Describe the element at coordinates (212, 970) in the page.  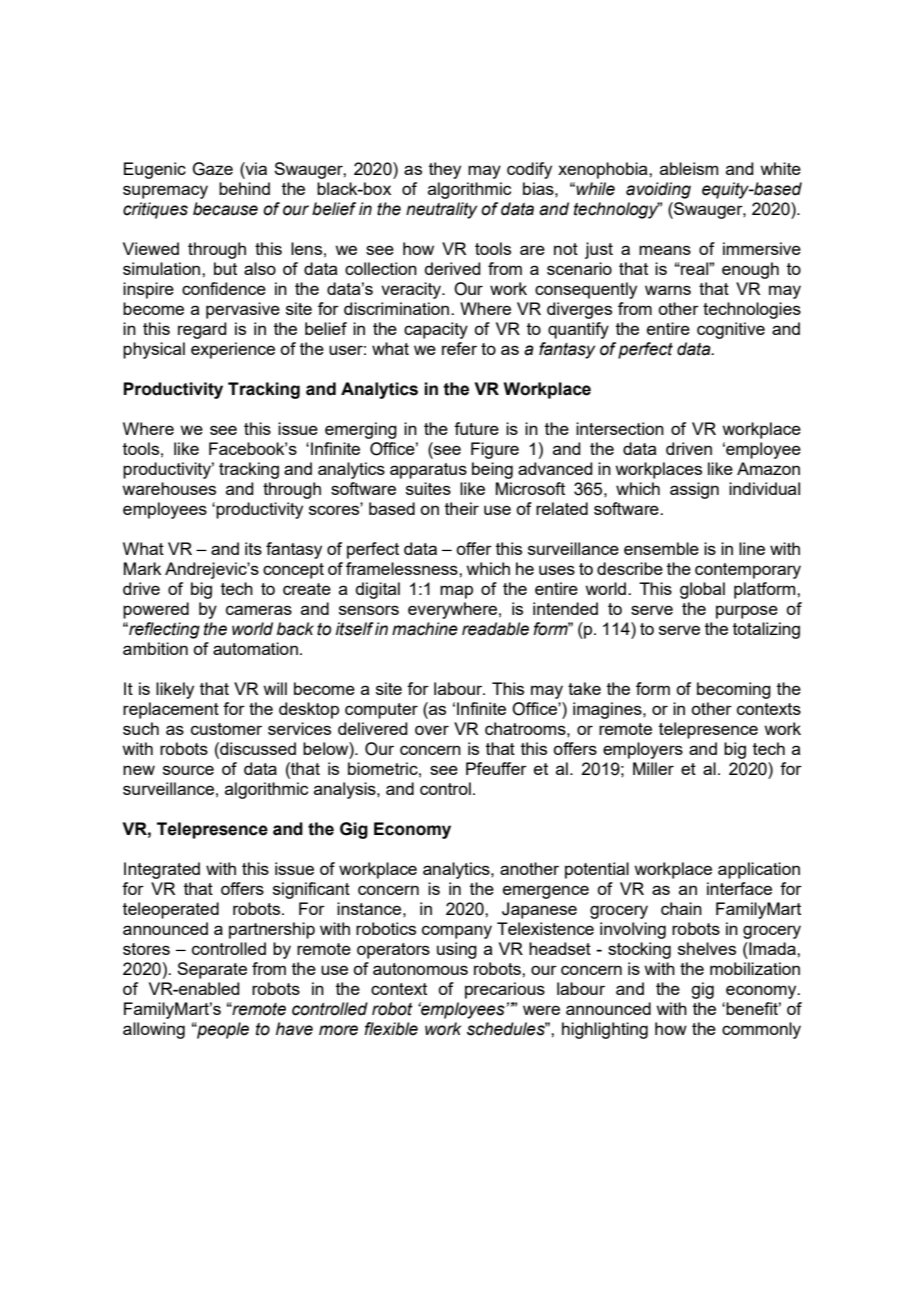
I see `Separate` at that location.
